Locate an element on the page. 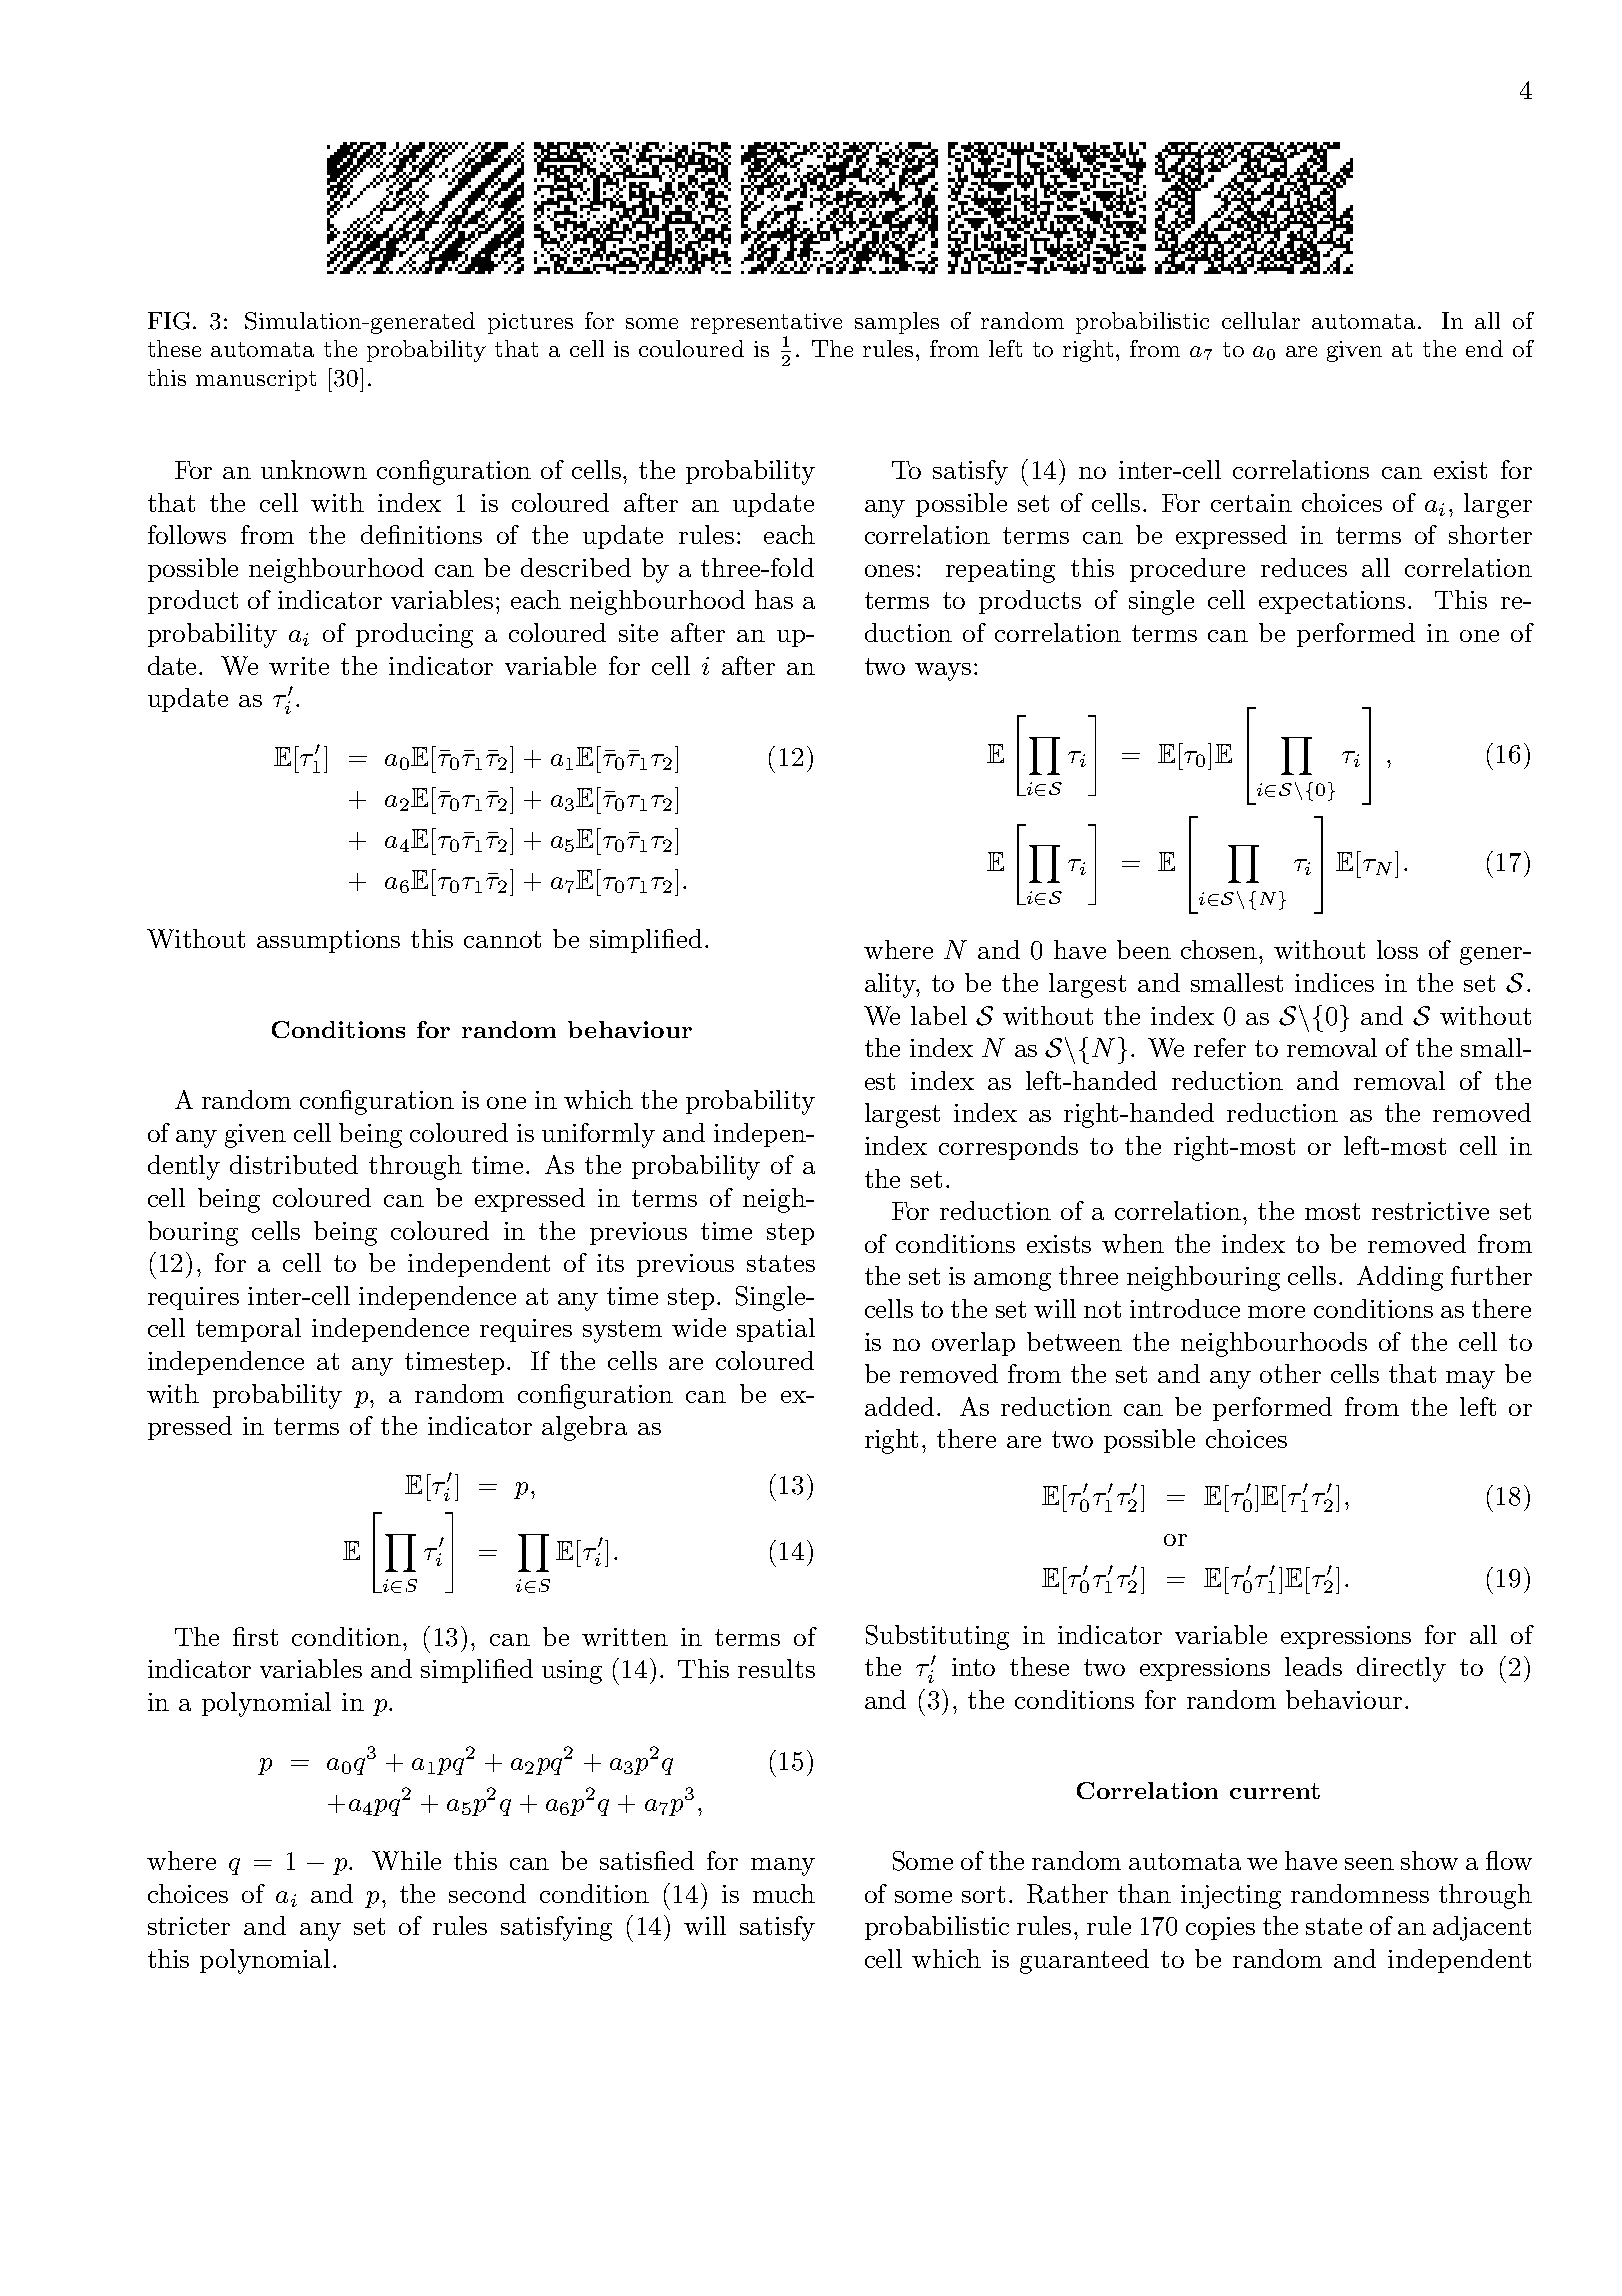 The width and height of the document is (1622, 2296). restrictive is located at coordinates (1430, 1211).
